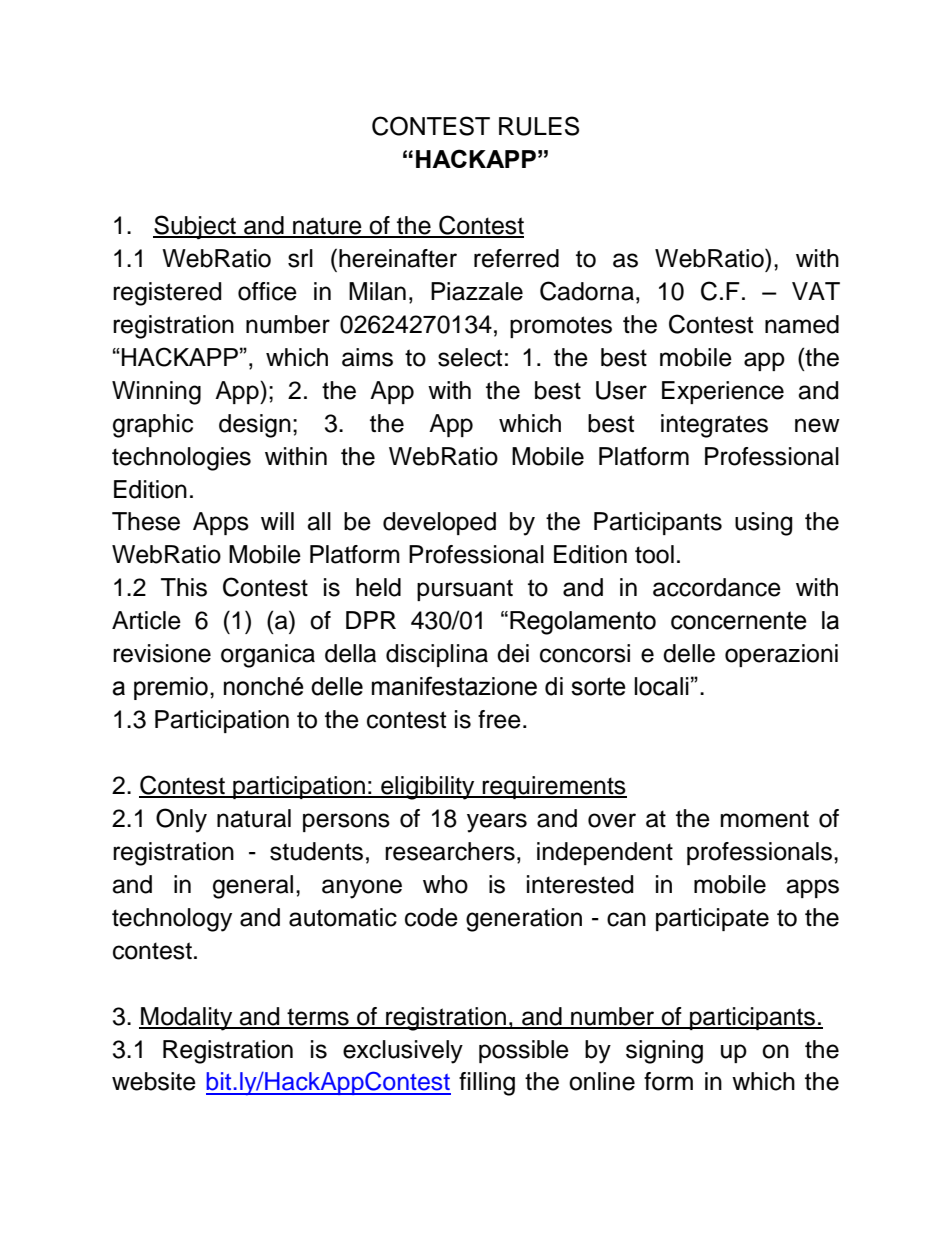 Image resolution: width=952 pixels, height=1233 pixels. I want to click on accordance, so click(717, 587).
